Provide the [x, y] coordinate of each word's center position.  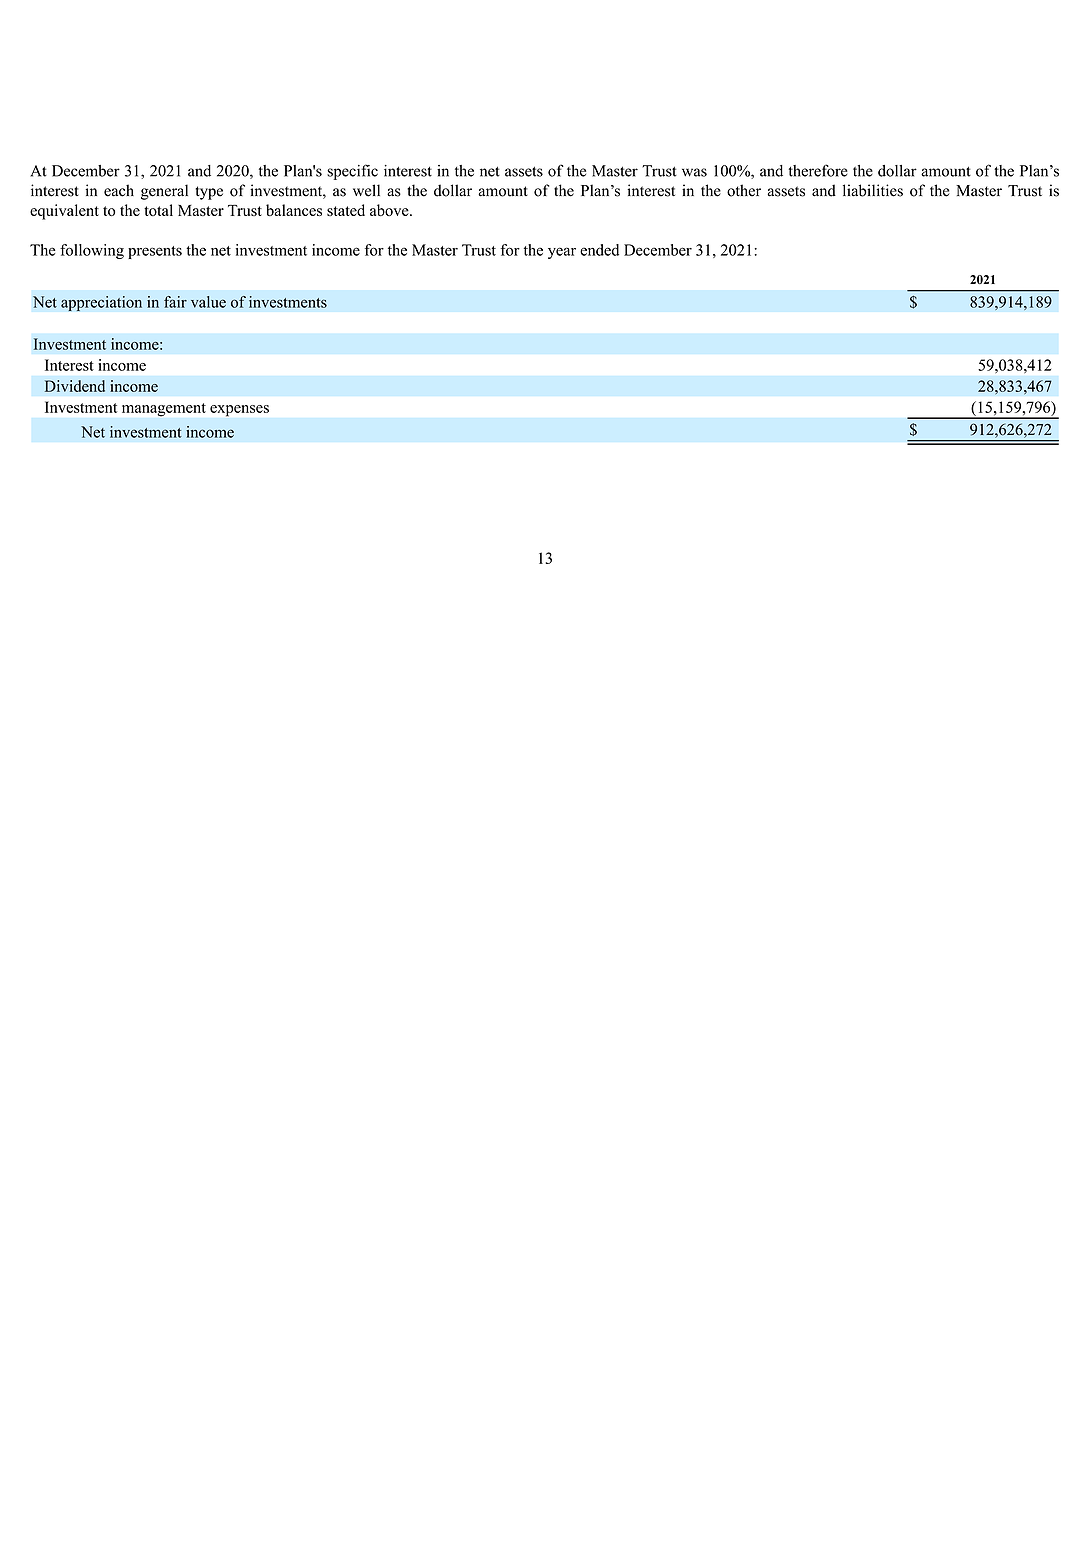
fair [175, 302]
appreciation [101, 303]
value [208, 302]
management [164, 410]
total [158, 210]
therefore [818, 170]
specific [352, 172]
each [119, 190]
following [92, 251]
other [744, 190]
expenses [239, 411]
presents [155, 252]
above [390, 210]
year [562, 253]
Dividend [75, 386]
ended [599, 250]
